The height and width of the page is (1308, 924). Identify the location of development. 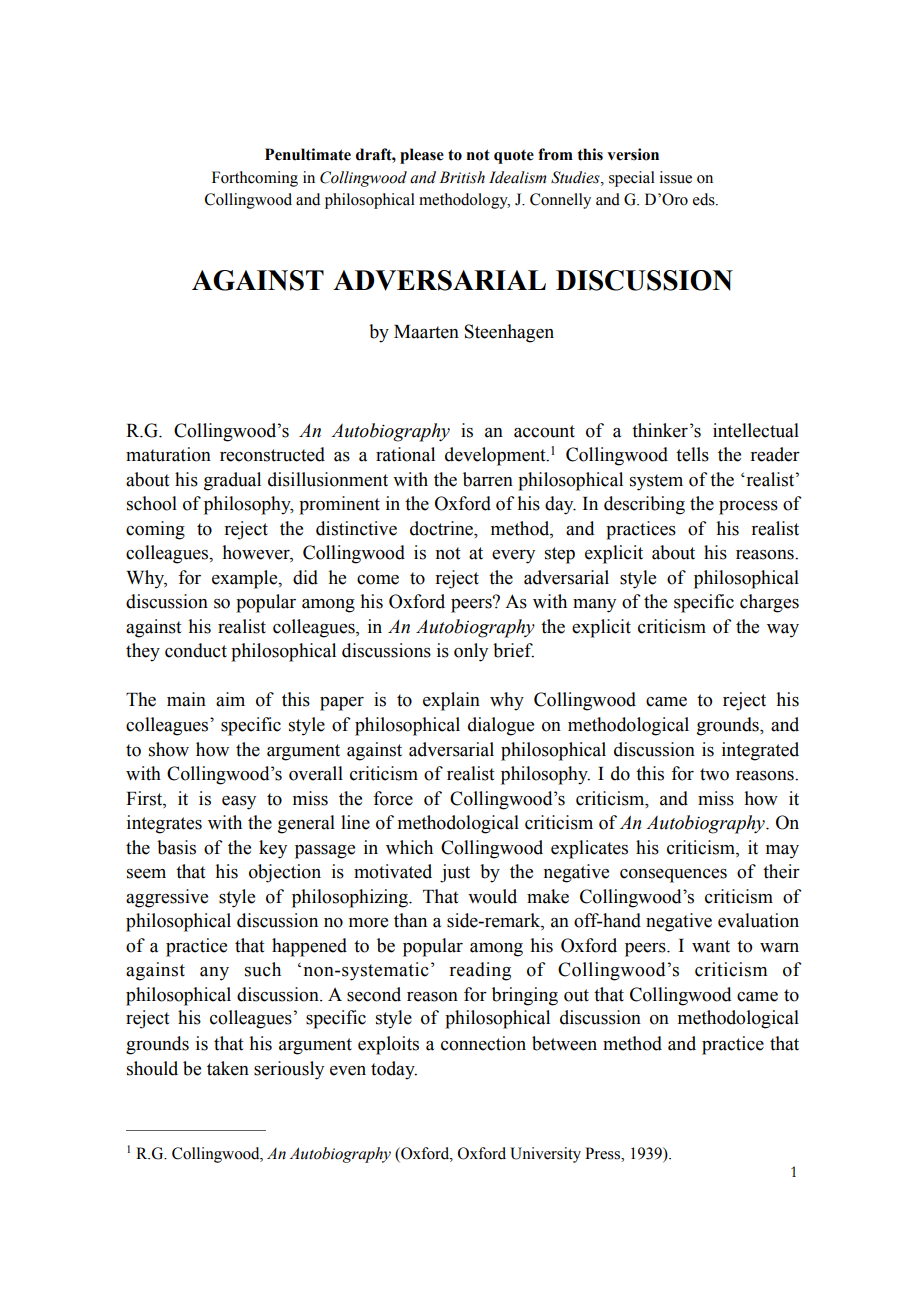
(496, 456).
